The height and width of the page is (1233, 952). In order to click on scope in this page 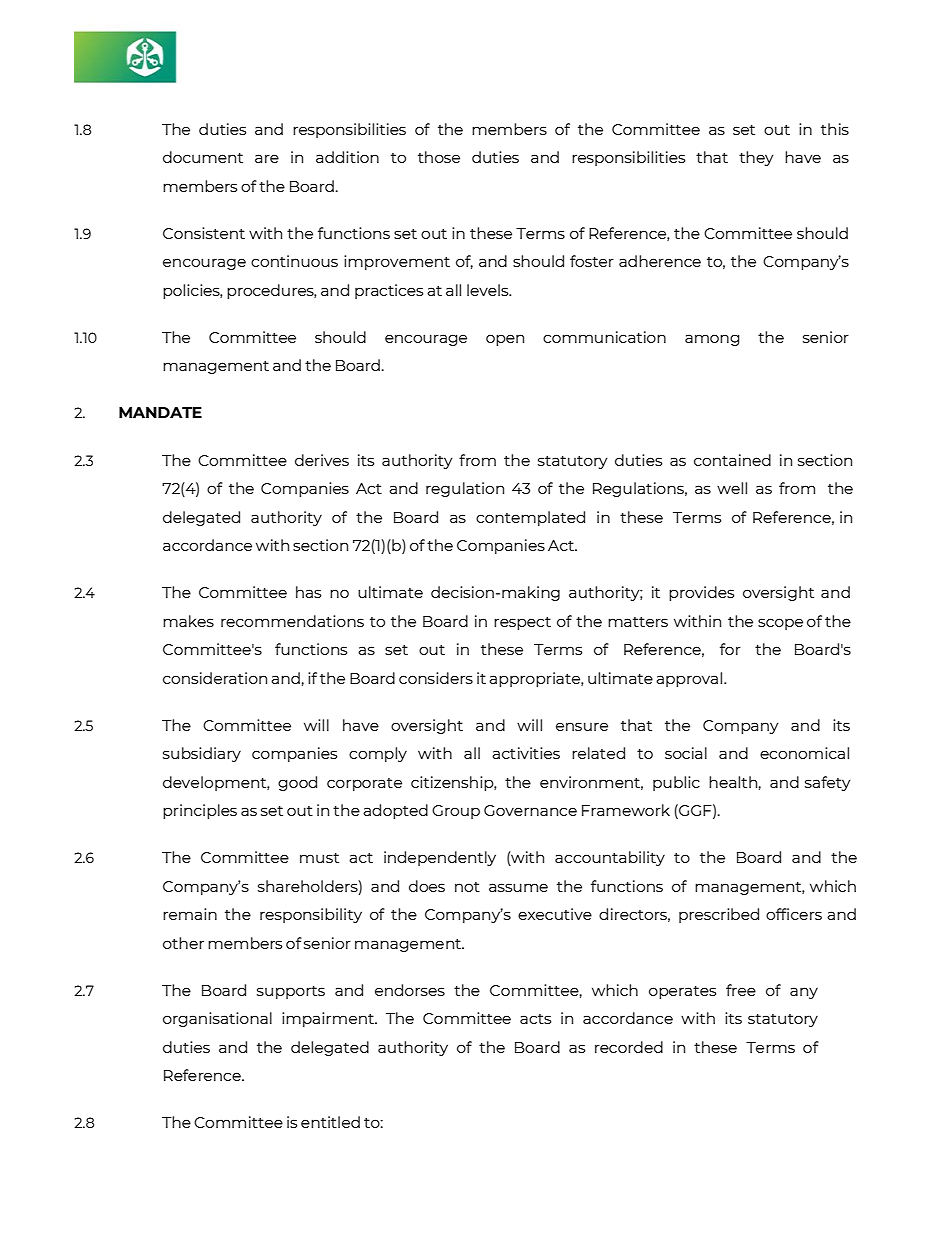, I will do `click(780, 624)`.
